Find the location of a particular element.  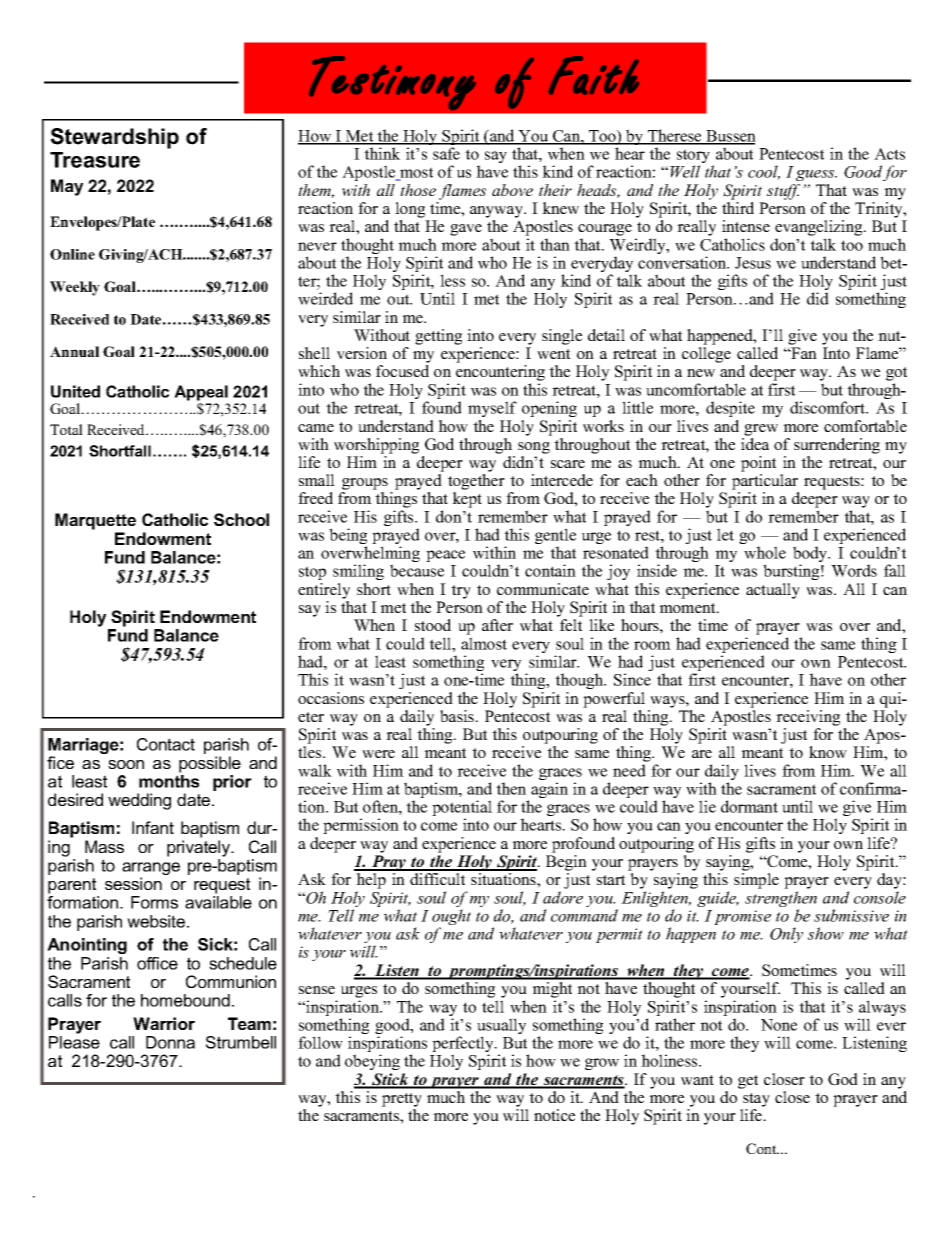

Testimony is located at coordinates (392, 83).
